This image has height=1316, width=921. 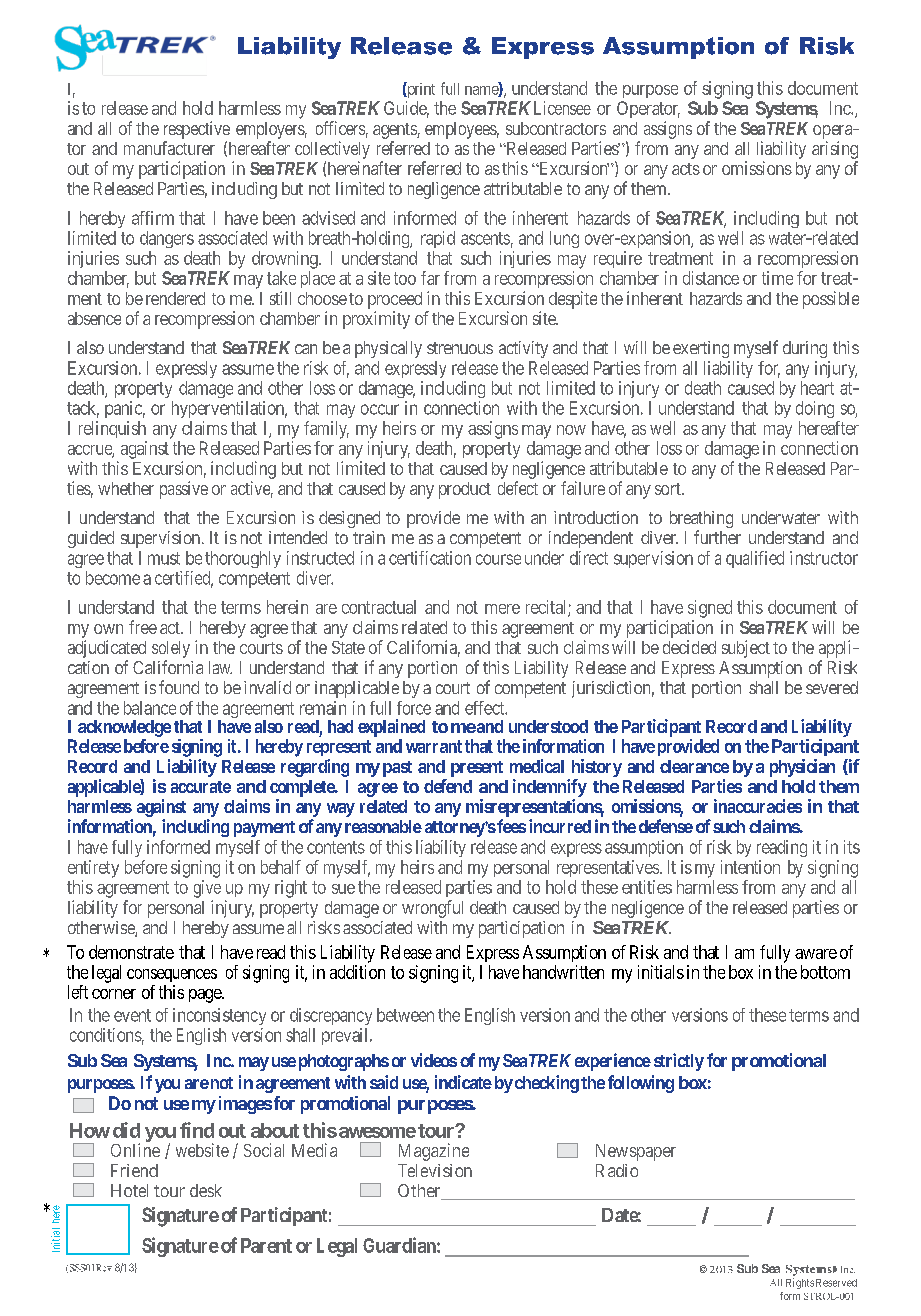 I want to click on aware, so click(x=816, y=954).
